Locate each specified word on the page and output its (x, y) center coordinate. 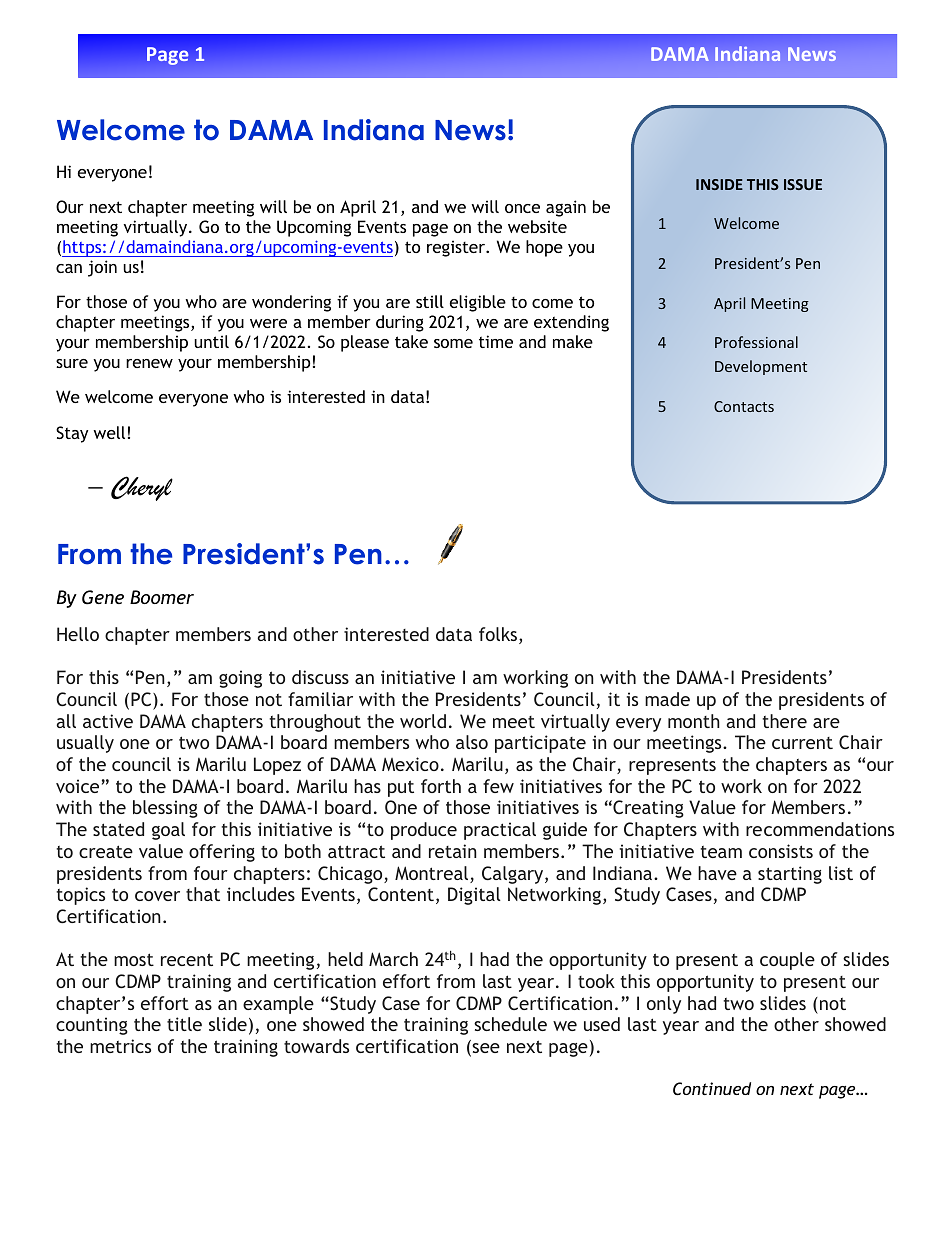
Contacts (744, 406)
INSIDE (719, 184)
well (109, 432)
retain (453, 851)
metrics (120, 1046)
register (457, 248)
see (485, 1048)
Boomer (162, 597)
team (721, 852)
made (667, 699)
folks (499, 635)
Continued (712, 1088)
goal (168, 831)
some (453, 343)
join (102, 268)
